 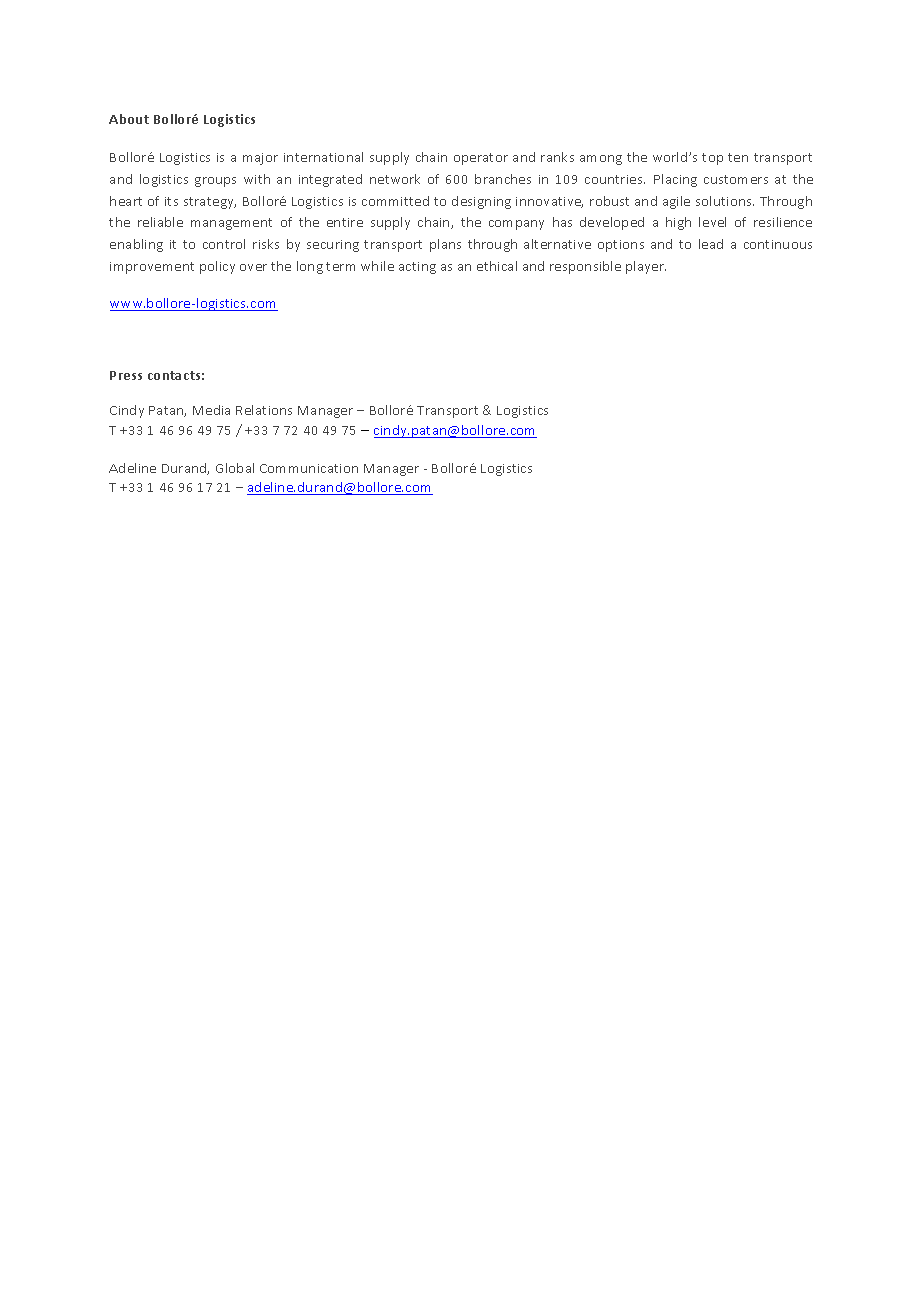 I want to click on Press, so click(x=126, y=375).
